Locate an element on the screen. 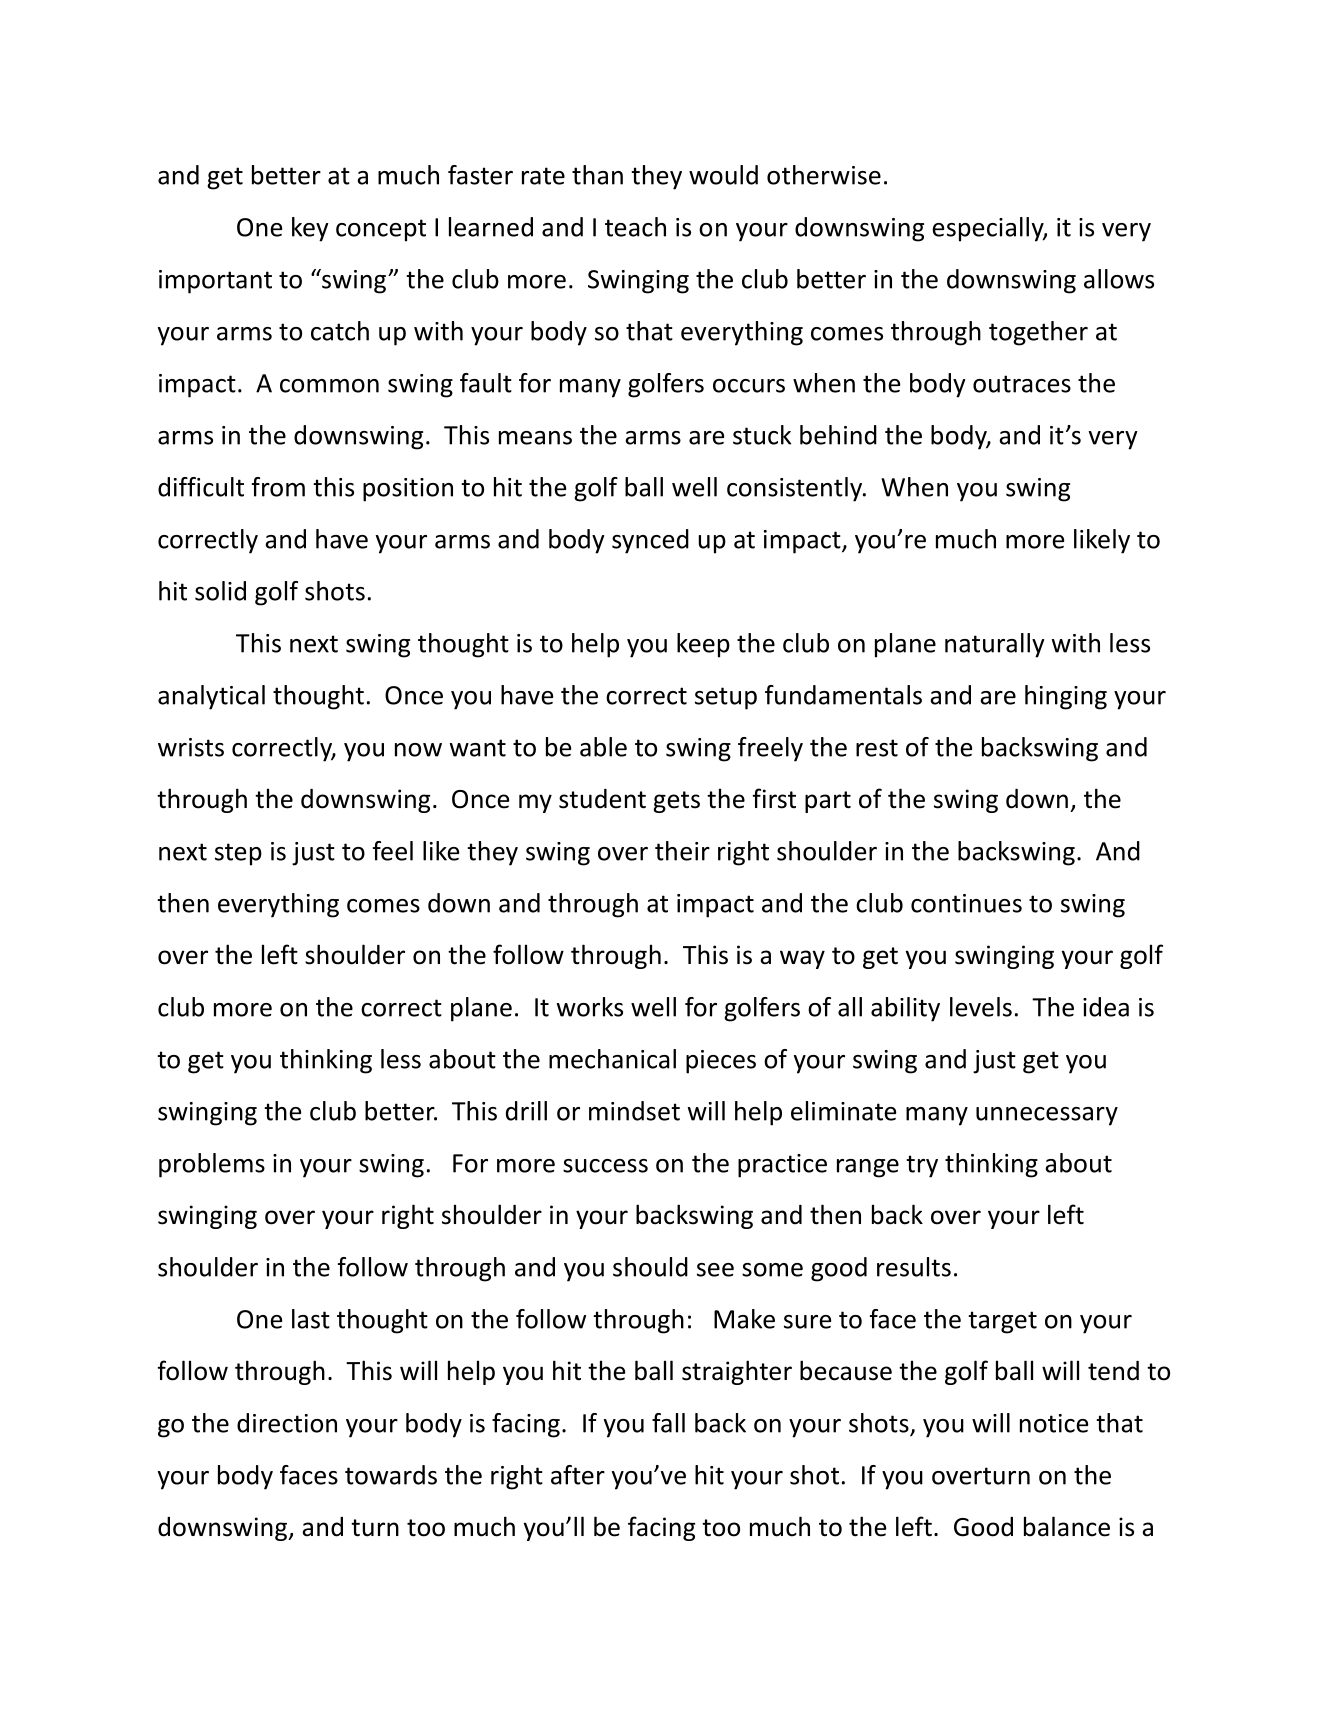 The image size is (1336, 1730). teach is located at coordinates (635, 227).
